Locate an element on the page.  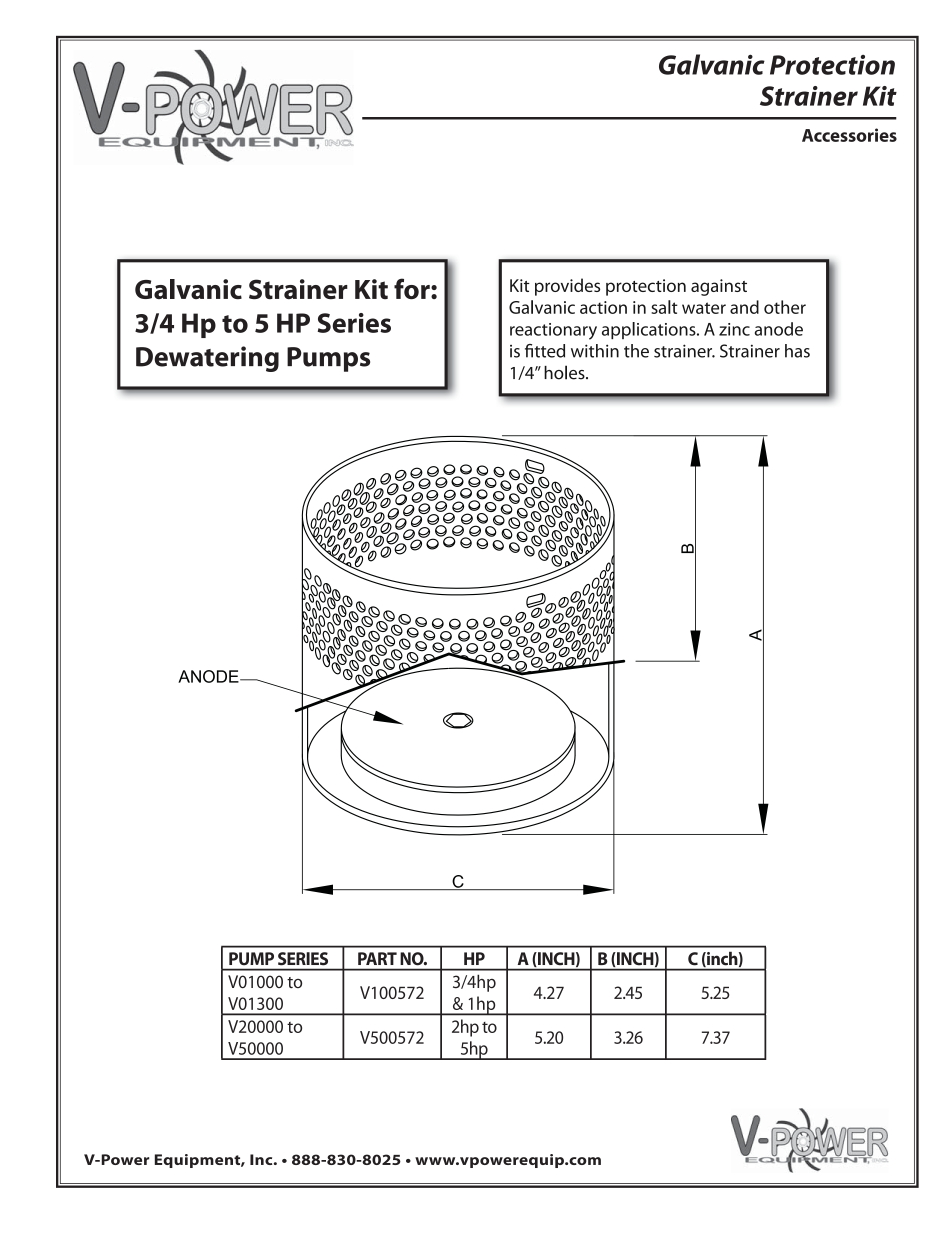
PART is located at coordinates (377, 958).
